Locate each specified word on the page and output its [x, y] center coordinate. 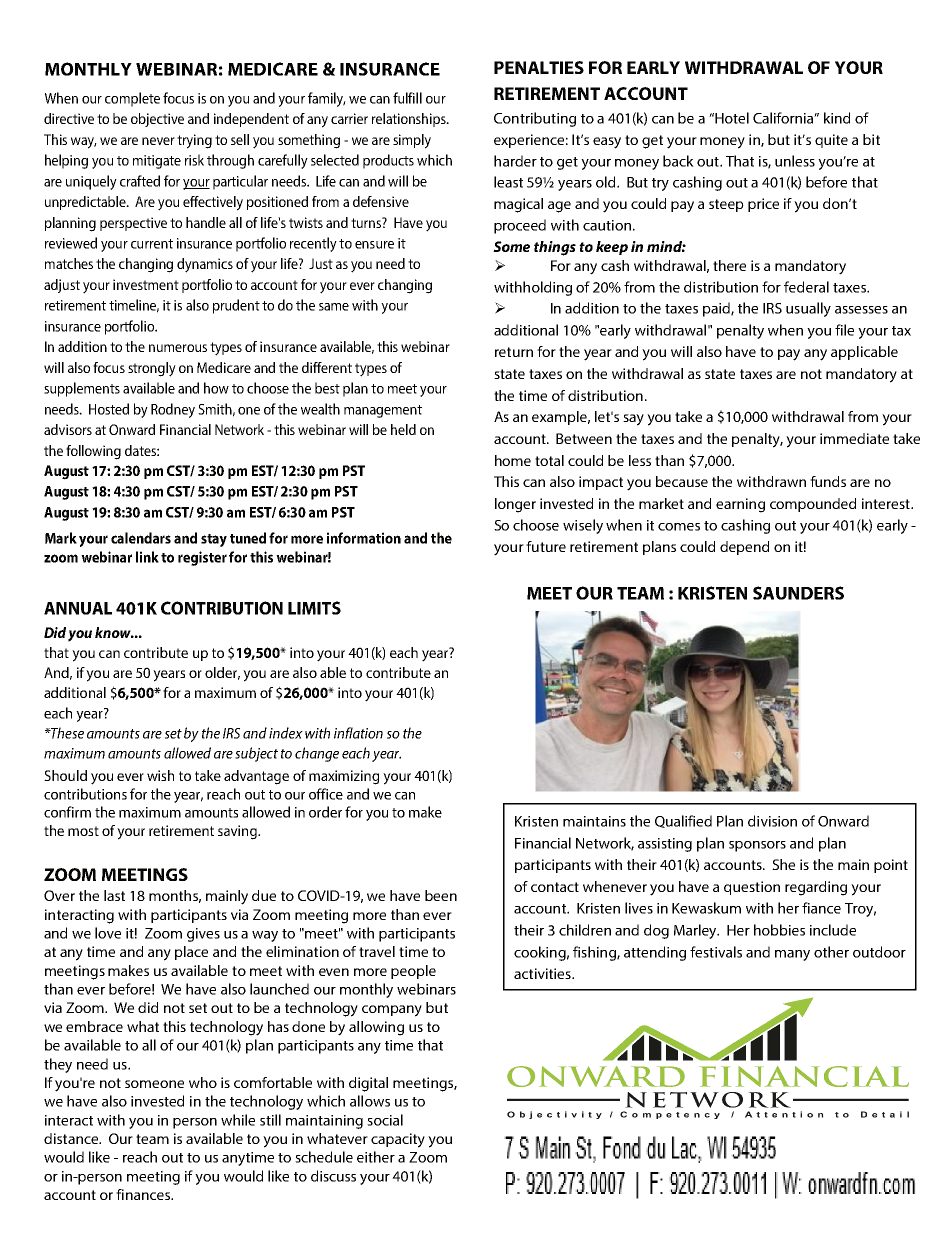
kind [837, 118]
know [114, 632]
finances [144, 1194]
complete [132, 99]
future [546, 546]
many [792, 955]
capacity [398, 1140]
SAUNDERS [798, 593]
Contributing [535, 119]
